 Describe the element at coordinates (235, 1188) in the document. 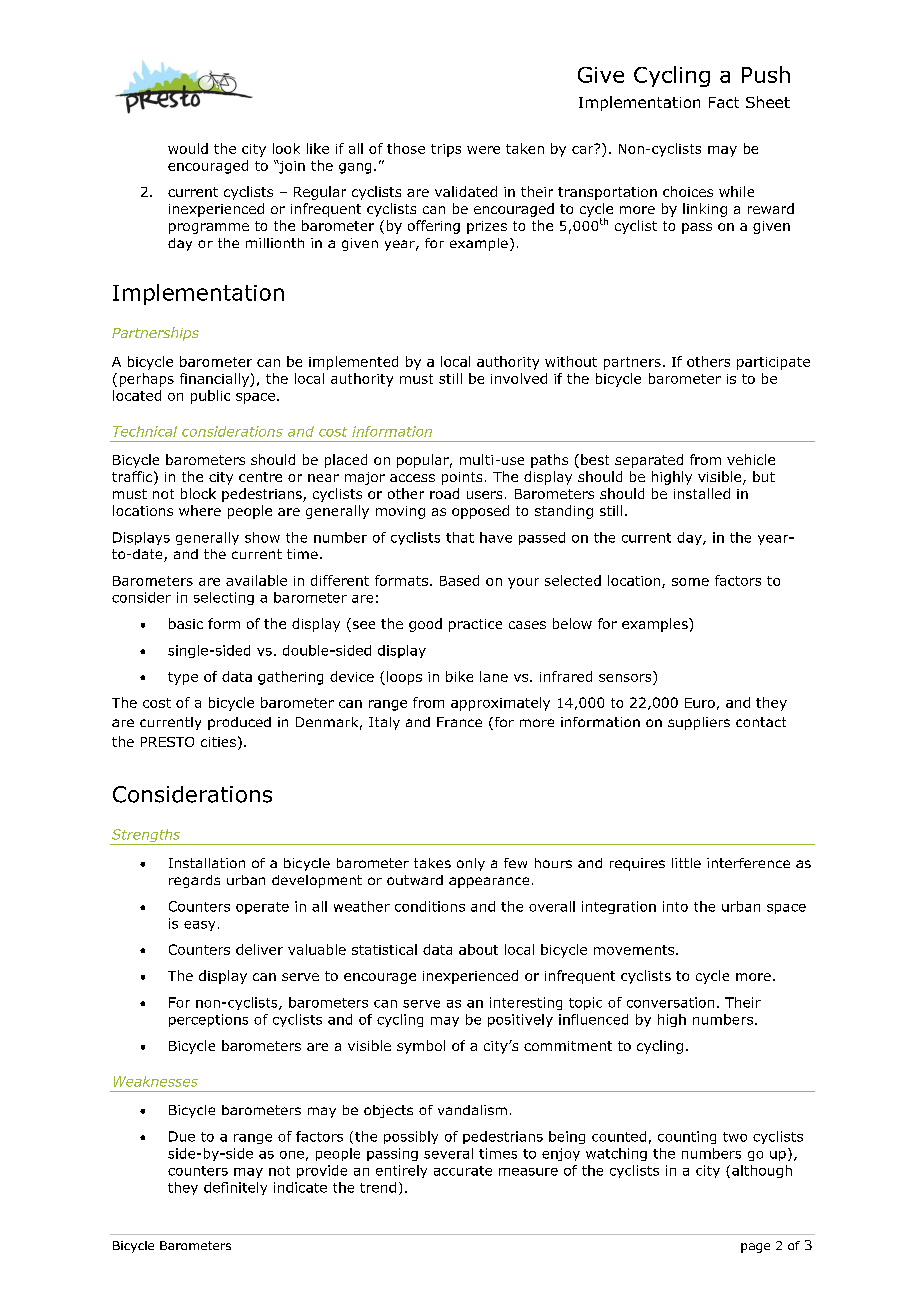

I see `definitely` at that location.
